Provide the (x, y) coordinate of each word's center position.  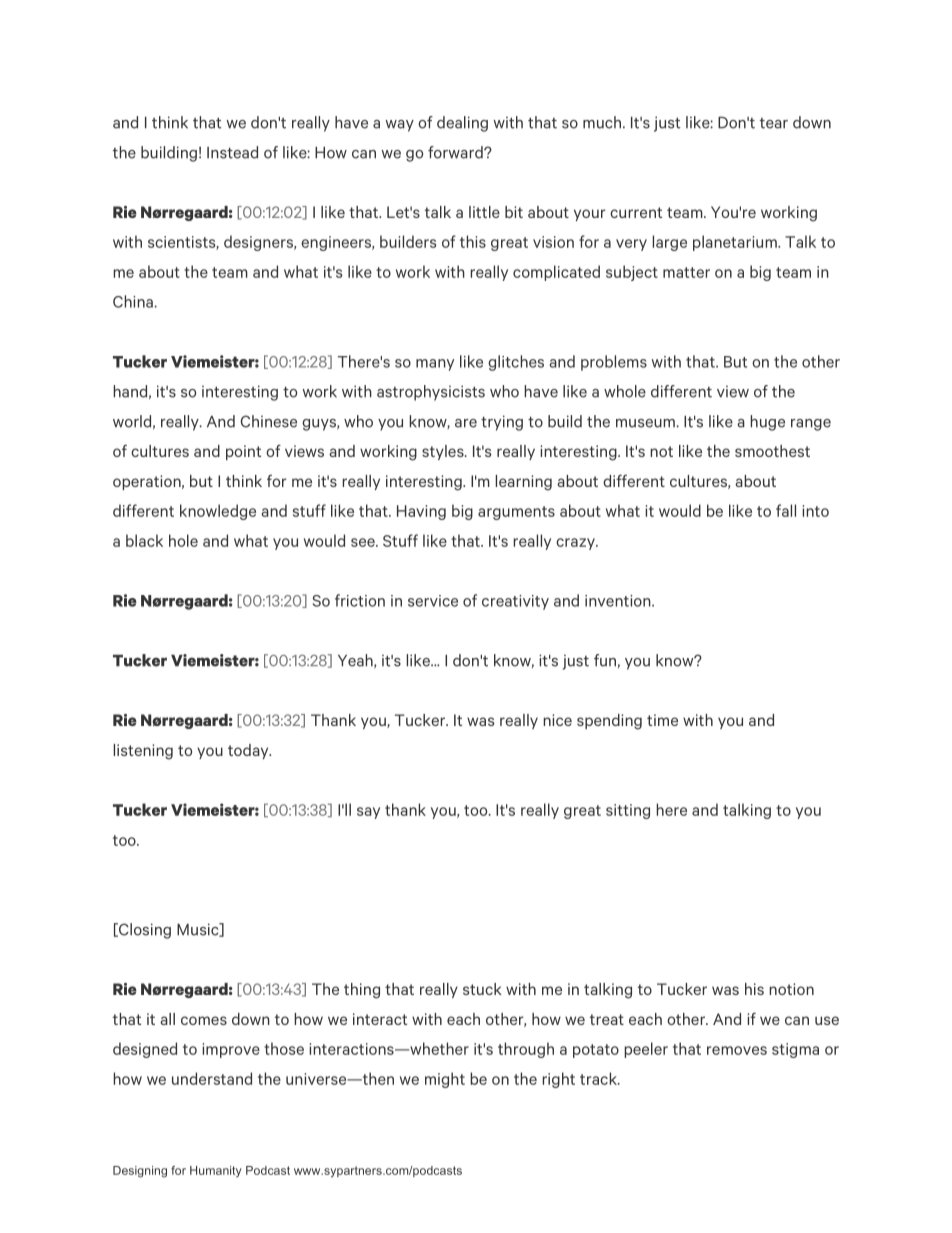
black (144, 540)
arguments (516, 513)
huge (767, 423)
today (249, 751)
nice (557, 720)
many (435, 365)
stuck (482, 989)
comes (204, 1020)
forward (456, 152)
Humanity (216, 1171)
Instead (232, 152)
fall (786, 510)
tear (774, 123)
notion (791, 989)
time (662, 720)
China (134, 301)
